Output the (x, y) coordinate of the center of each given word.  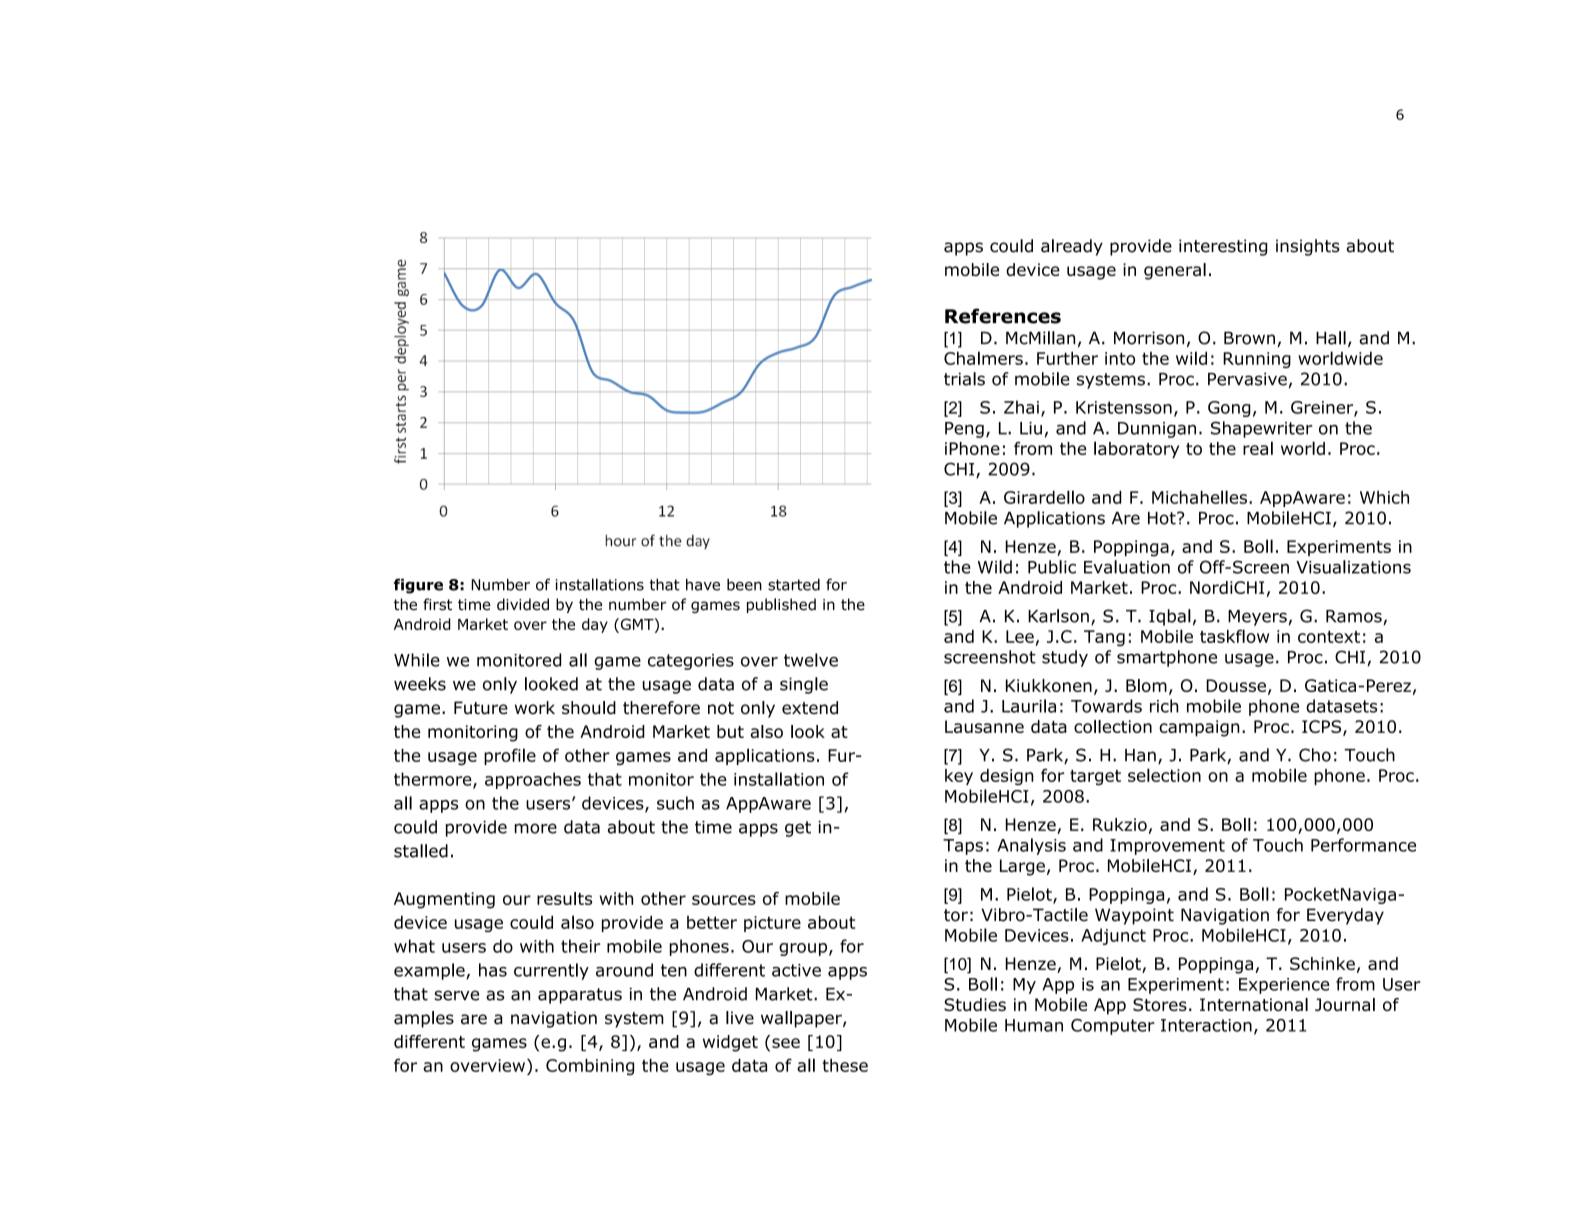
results (564, 898)
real (1258, 448)
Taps (963, 847)
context (1329, 637)
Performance (1363, 845)
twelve (811, 660)
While (417, 660)
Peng (964, 430)
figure (418, 586)
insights (1308, 247)
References (1003, 316)
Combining (590, 1067)
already (1072, 247)
